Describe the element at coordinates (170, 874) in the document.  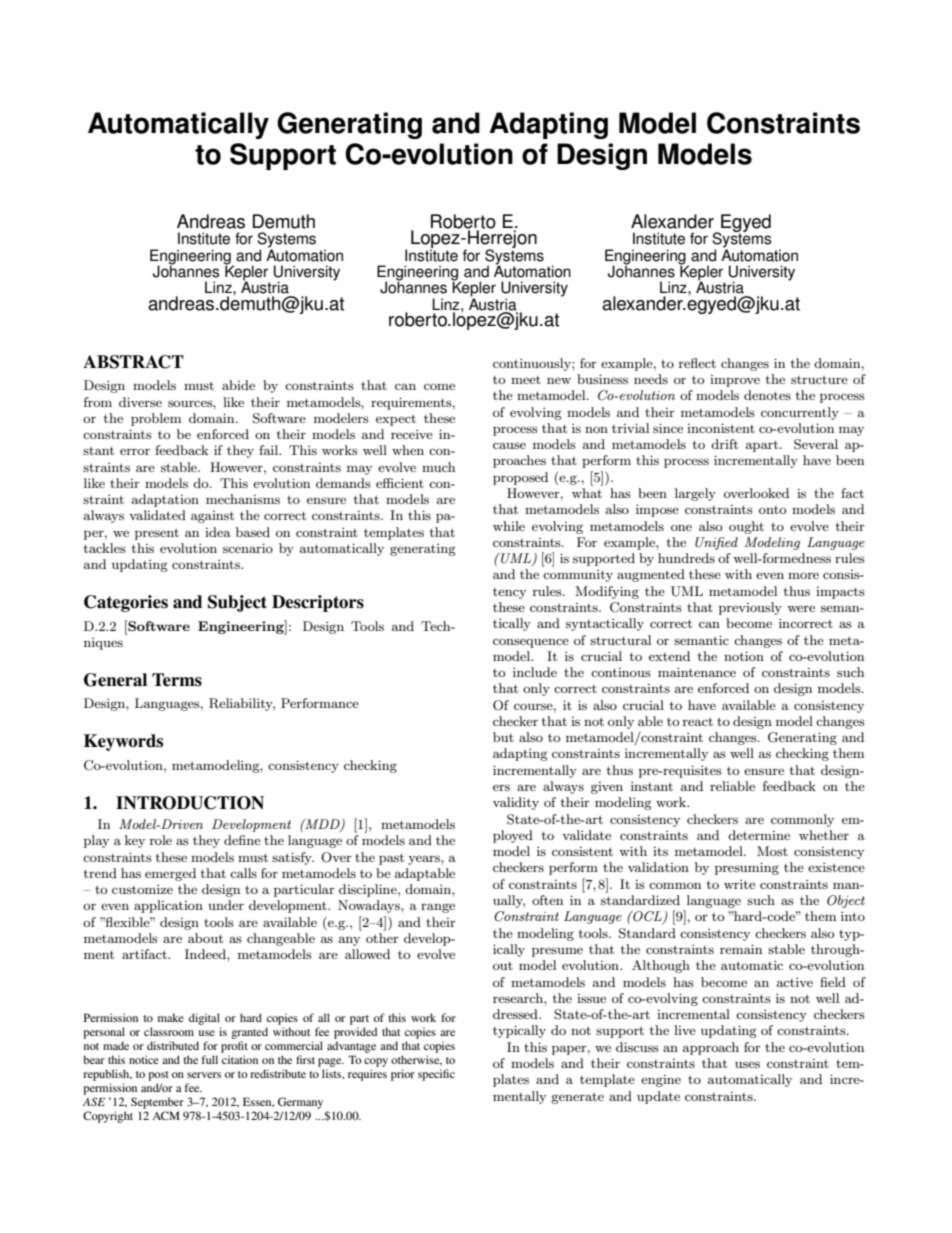
I see `emerged` at that location.
